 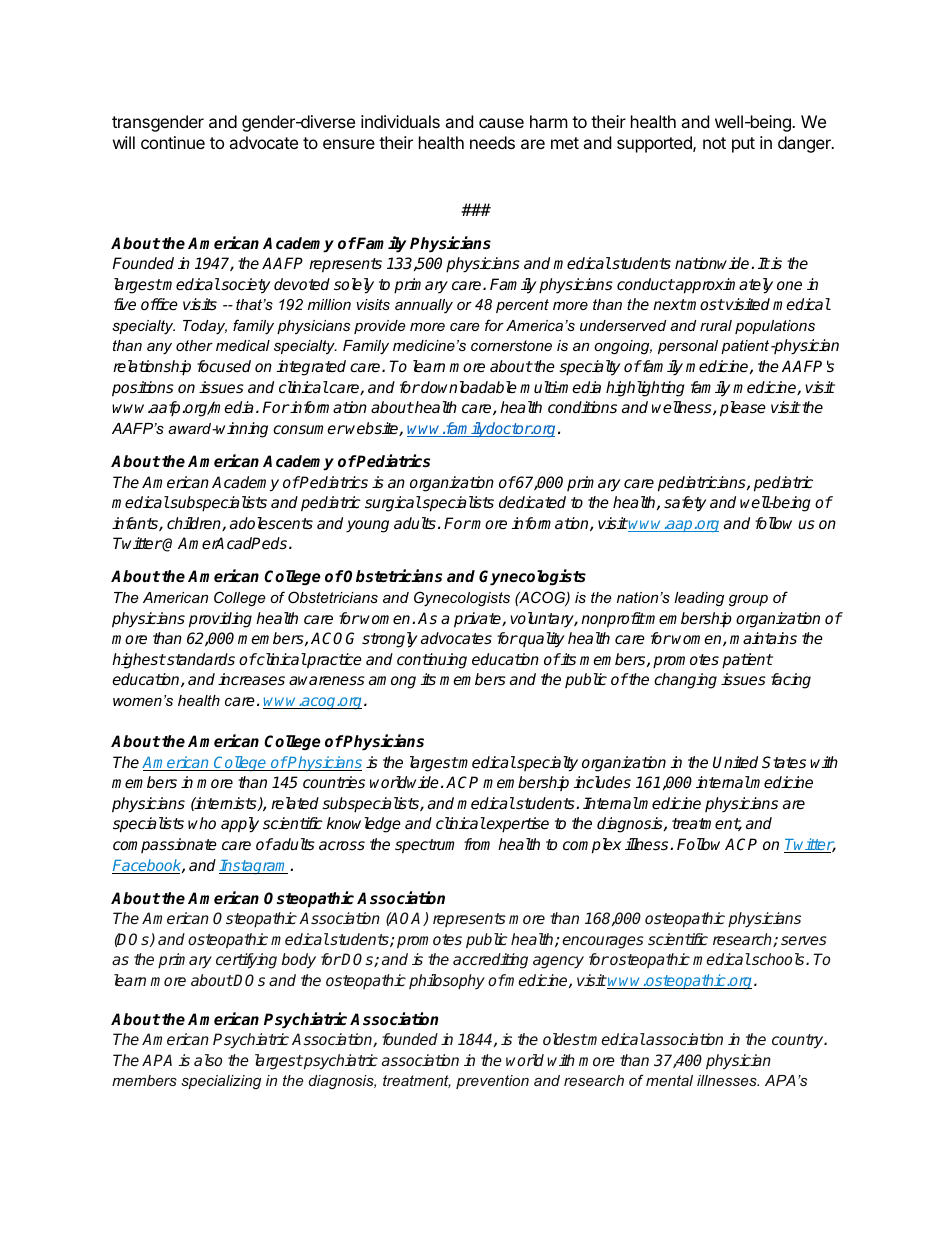 What do you see at coordinates (804, 940) in the screenshot?
I see `serves` at bounding box center [804, 940].
